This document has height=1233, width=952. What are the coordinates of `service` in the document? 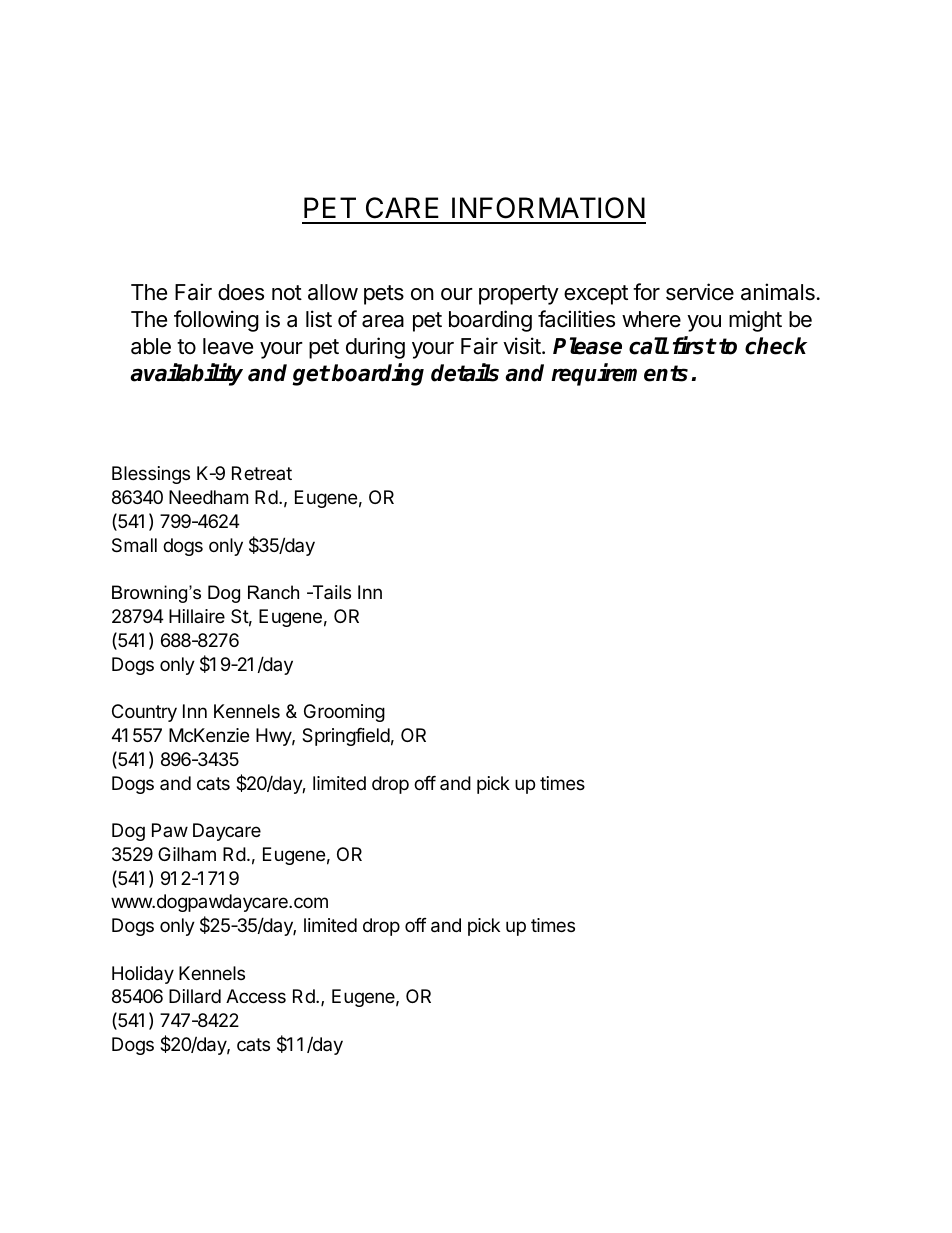 It's located at (700, 292).
